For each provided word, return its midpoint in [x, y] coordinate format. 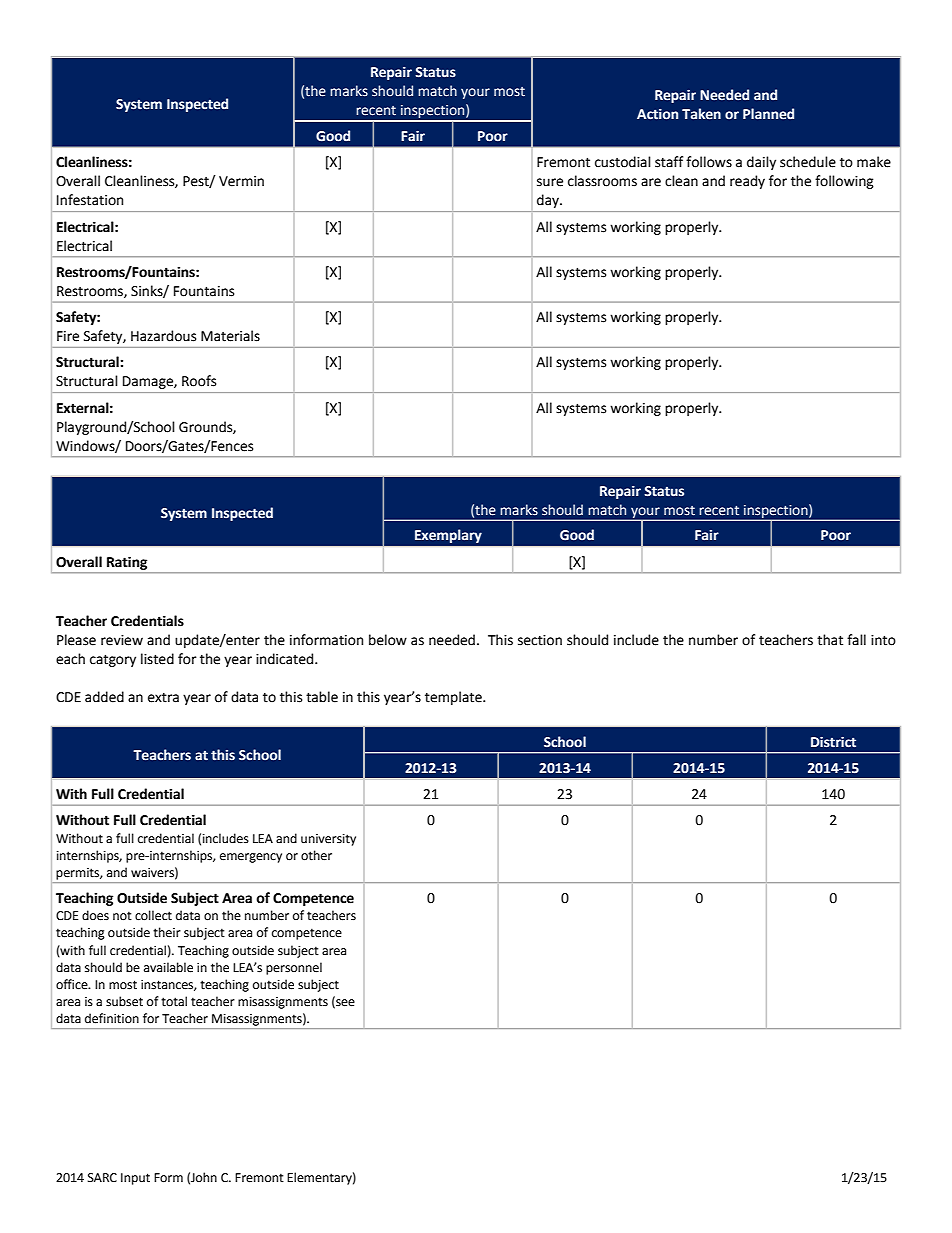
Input [135, 1179]
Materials [230, 336]
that [830, 640]
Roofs [199, 381]
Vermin [241, 181]
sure [550, 182]
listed [157, 659]
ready [747, 182]
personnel [294, 968]
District [833, 742]
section [540, 640]
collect [153, 915]
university [328, 840]
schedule [808, 162]
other [316, 855]
